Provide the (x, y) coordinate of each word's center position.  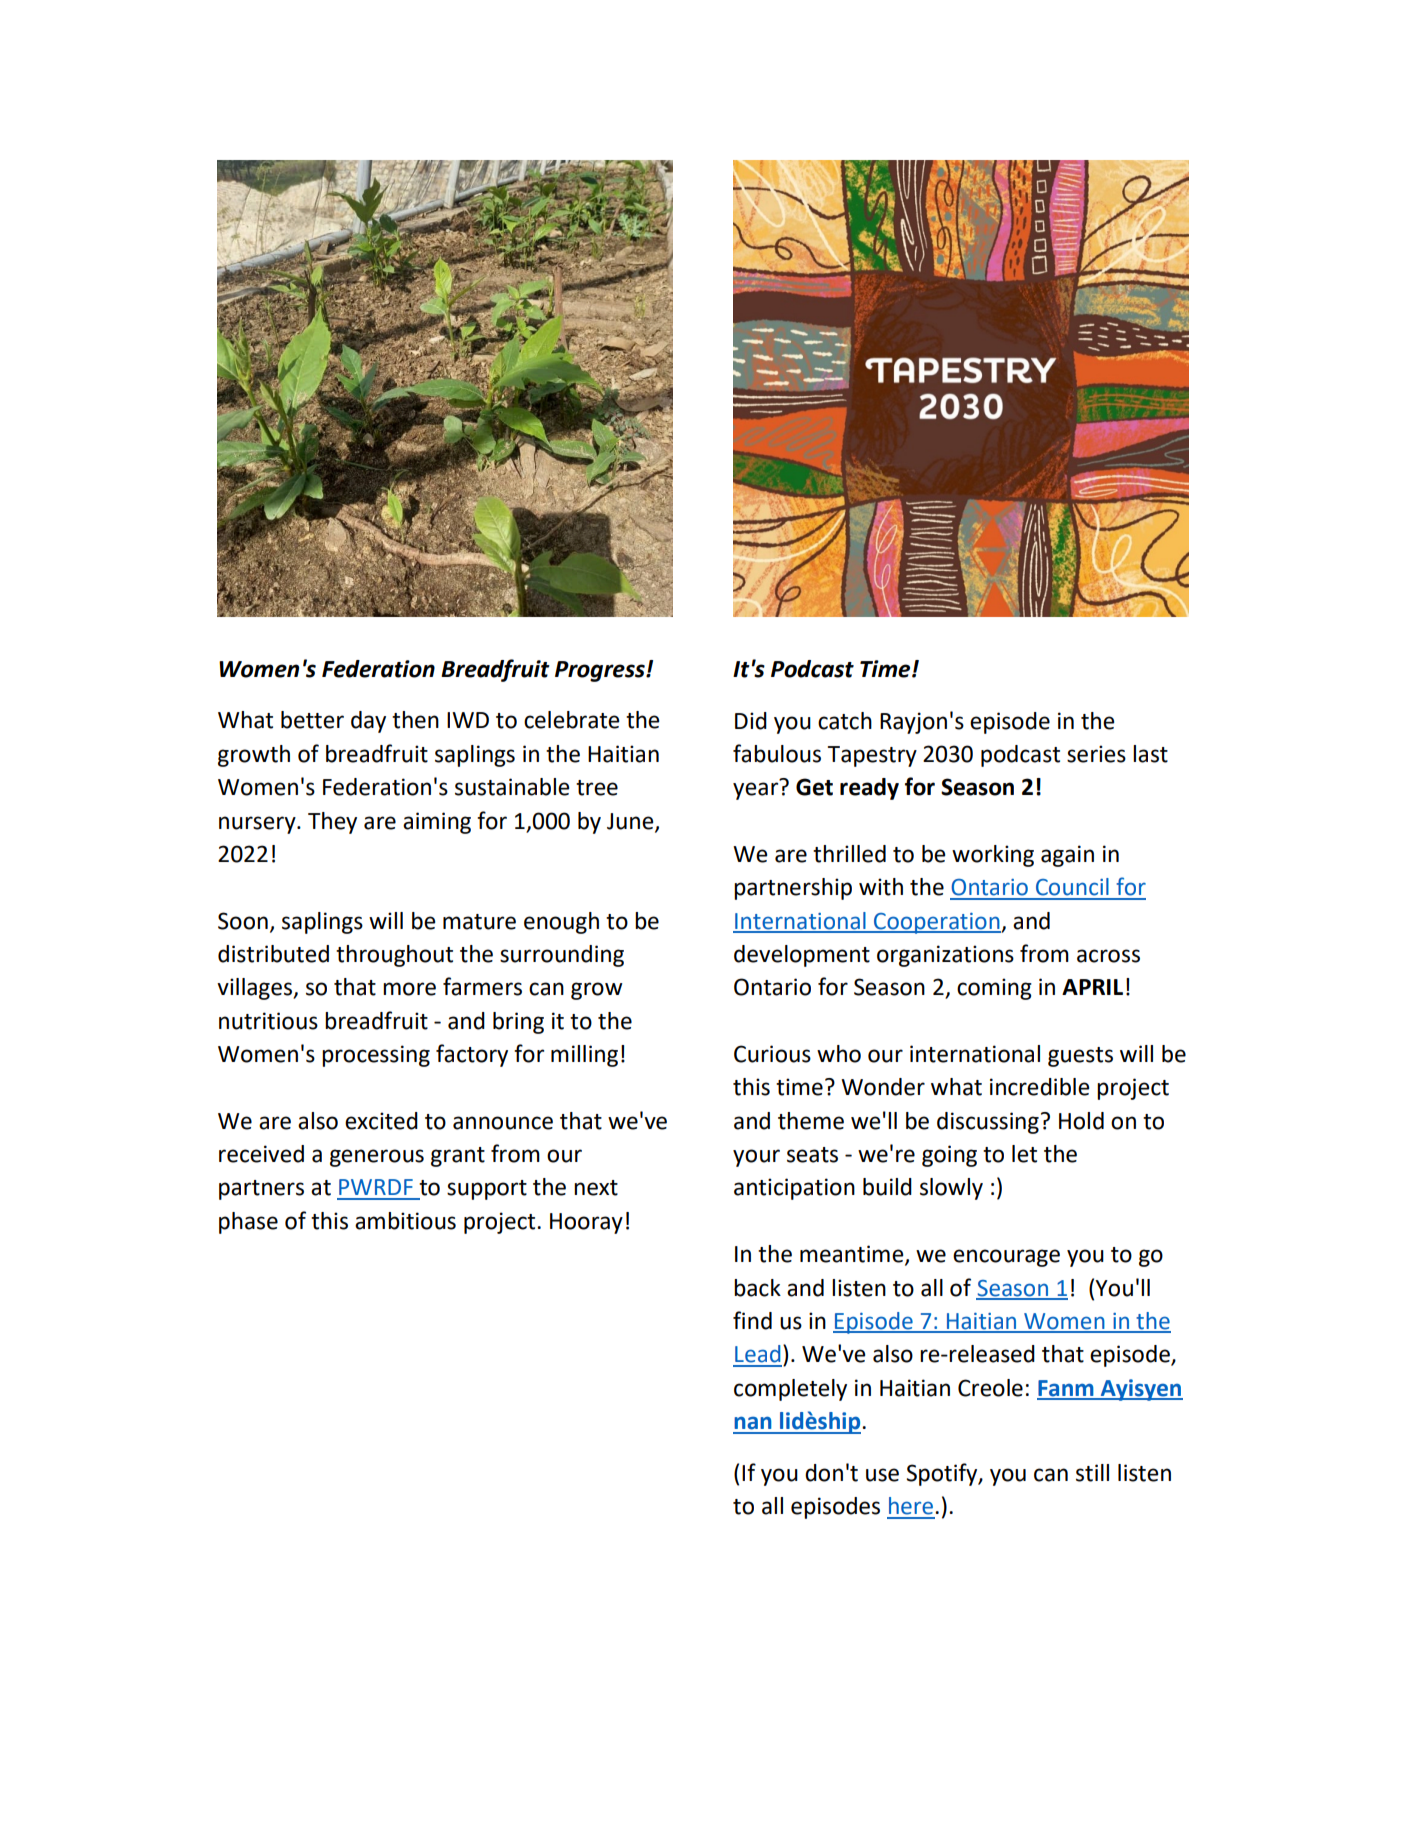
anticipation (794, 1189)
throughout (394, 956)
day (368, 722)
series (1096, 754)
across (1108, 956)
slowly (951, 1189)
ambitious (405, 1221)
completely (790, 1390)
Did (751, 721)
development (802, 956)
